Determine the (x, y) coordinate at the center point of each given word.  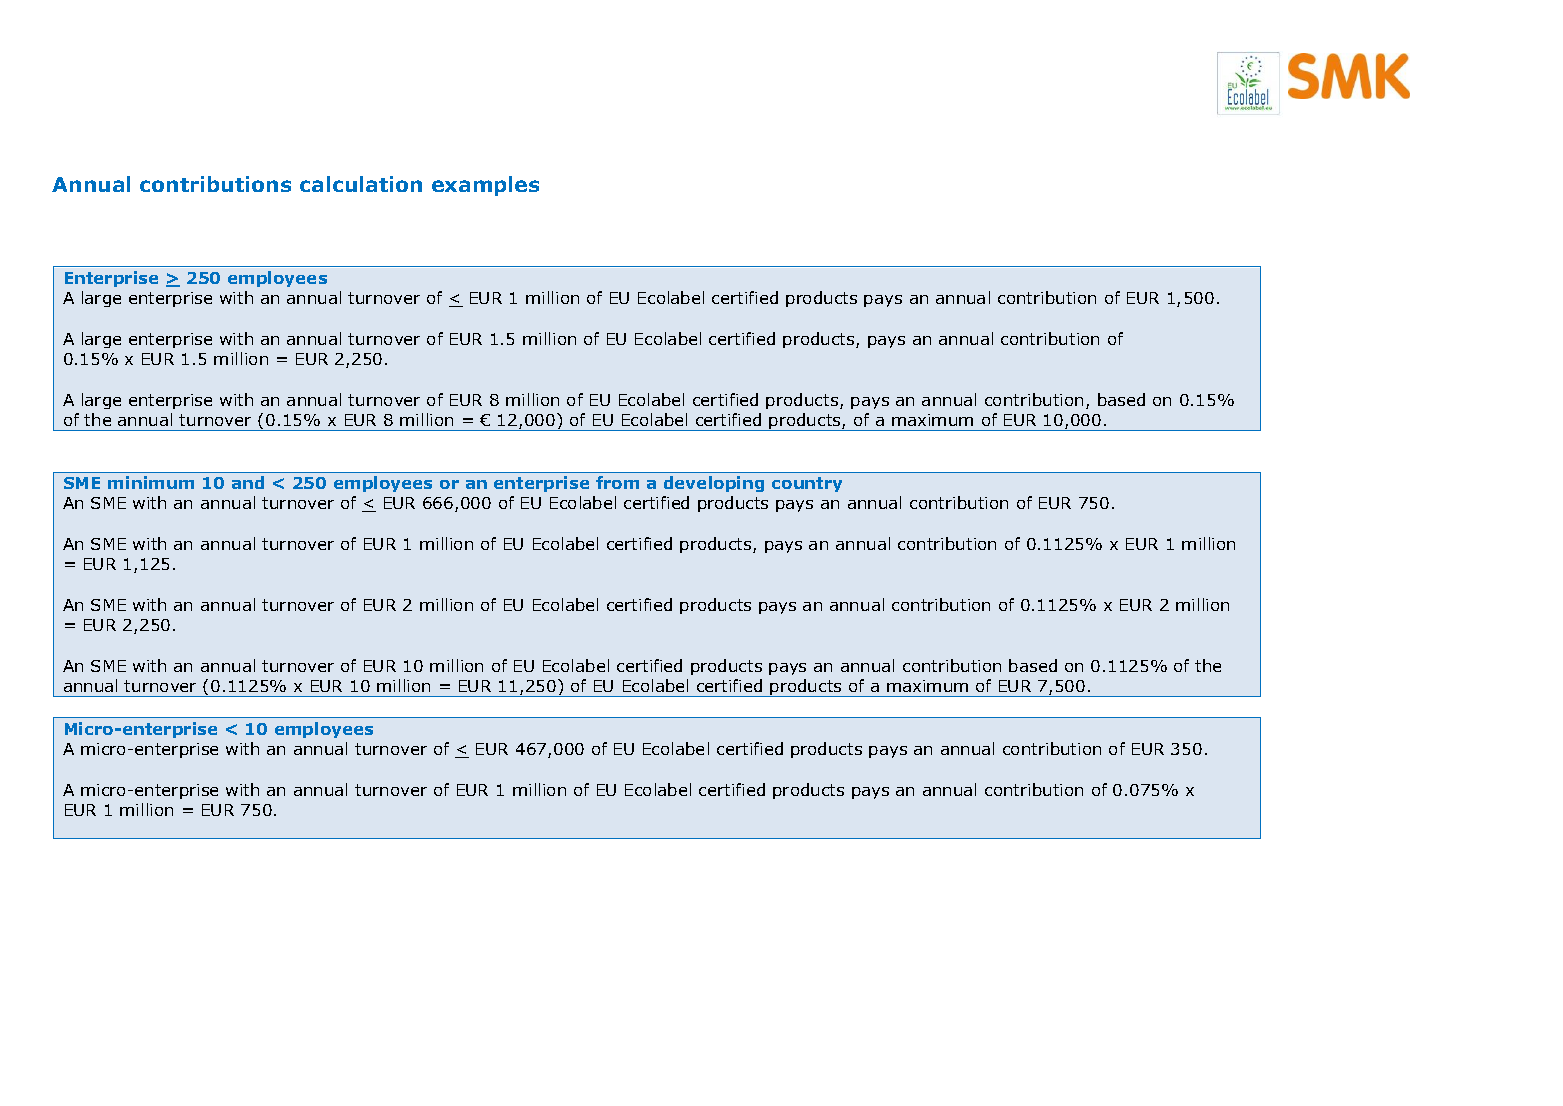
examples (485, 186)
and (248, 482)
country (807, 484)
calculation (361, 184)
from (617, 482)
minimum (151, 482)
